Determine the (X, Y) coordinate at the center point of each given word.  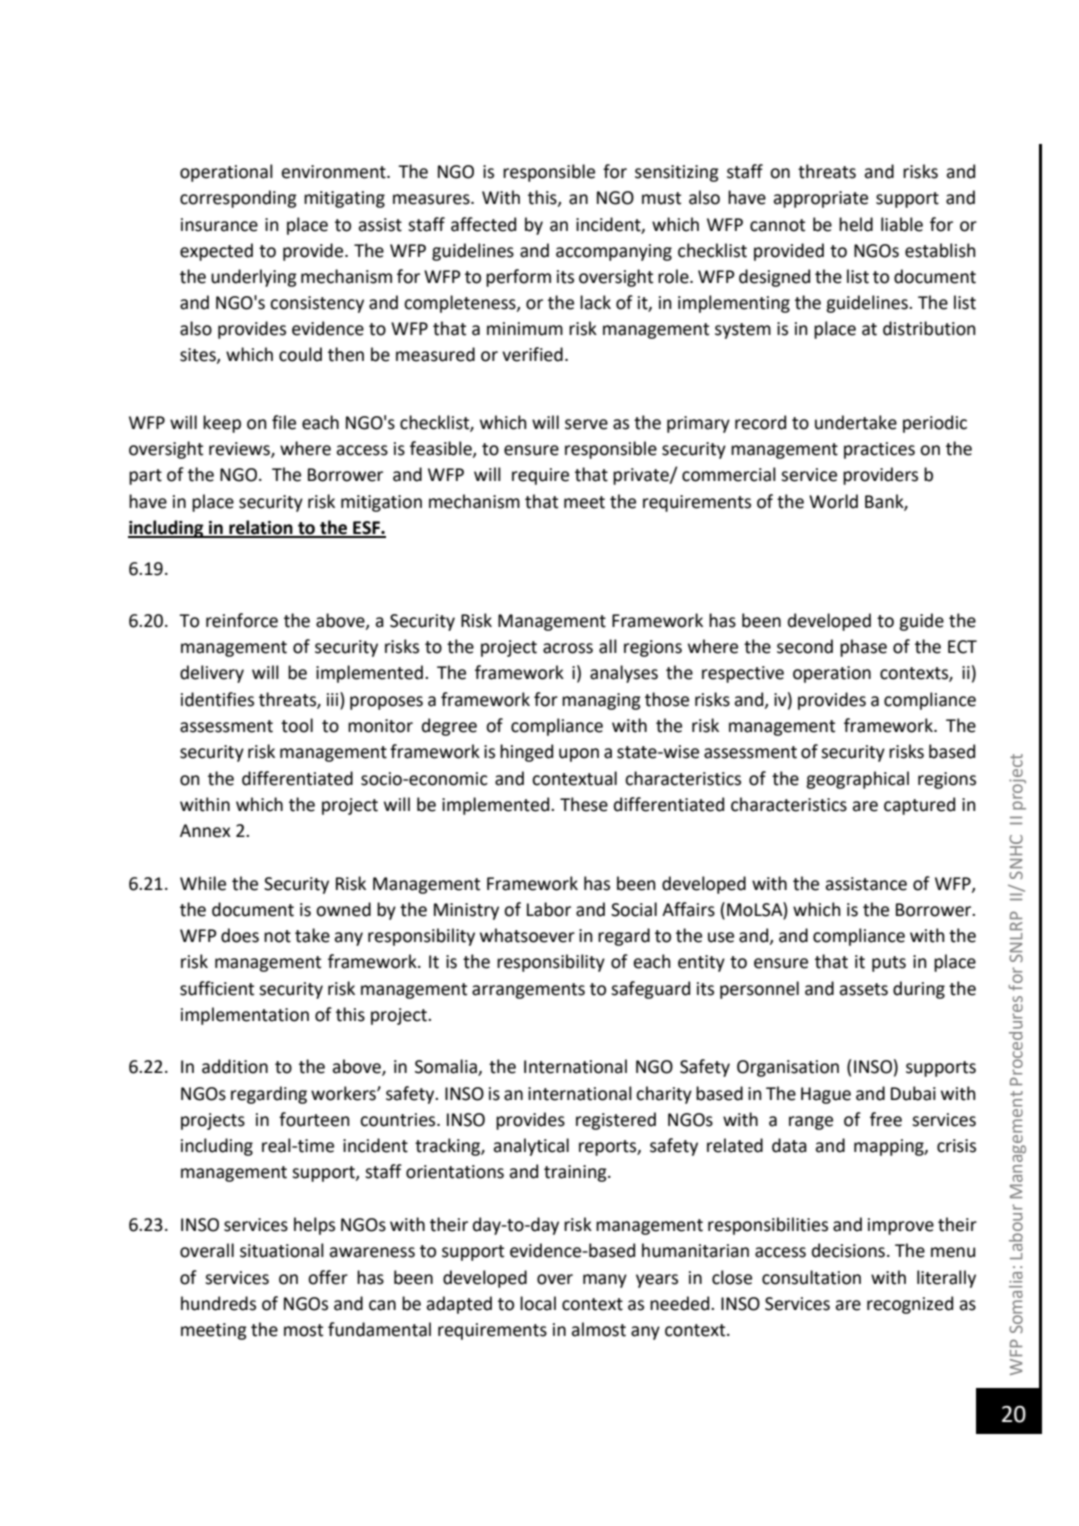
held (856, 224)
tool (297, 725)
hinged (526, 753)
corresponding (238, 199)
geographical (857, 780)
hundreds (218, 1303)
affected (483, 224)
